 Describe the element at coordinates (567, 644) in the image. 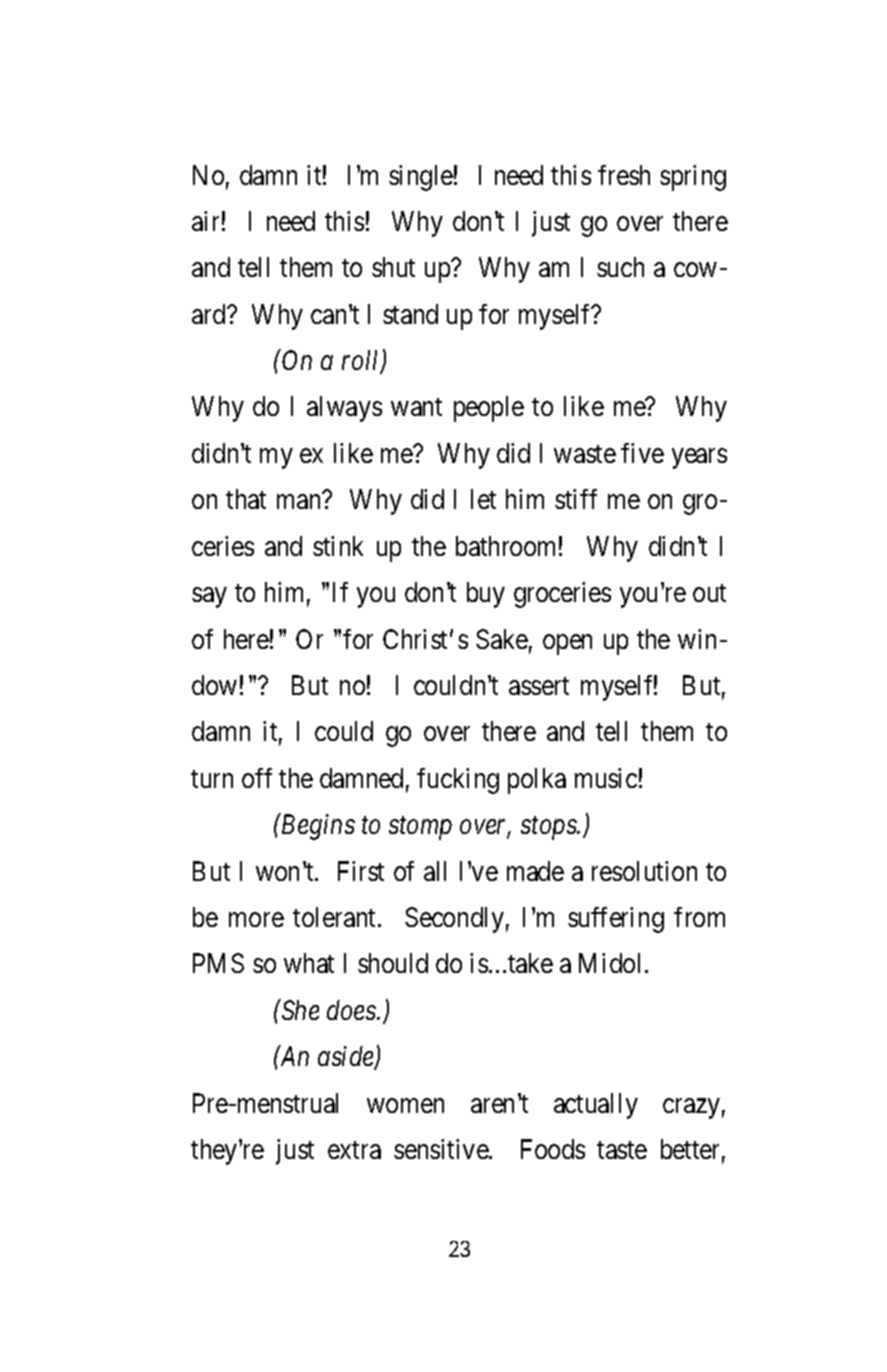

I see `open` at that location.
